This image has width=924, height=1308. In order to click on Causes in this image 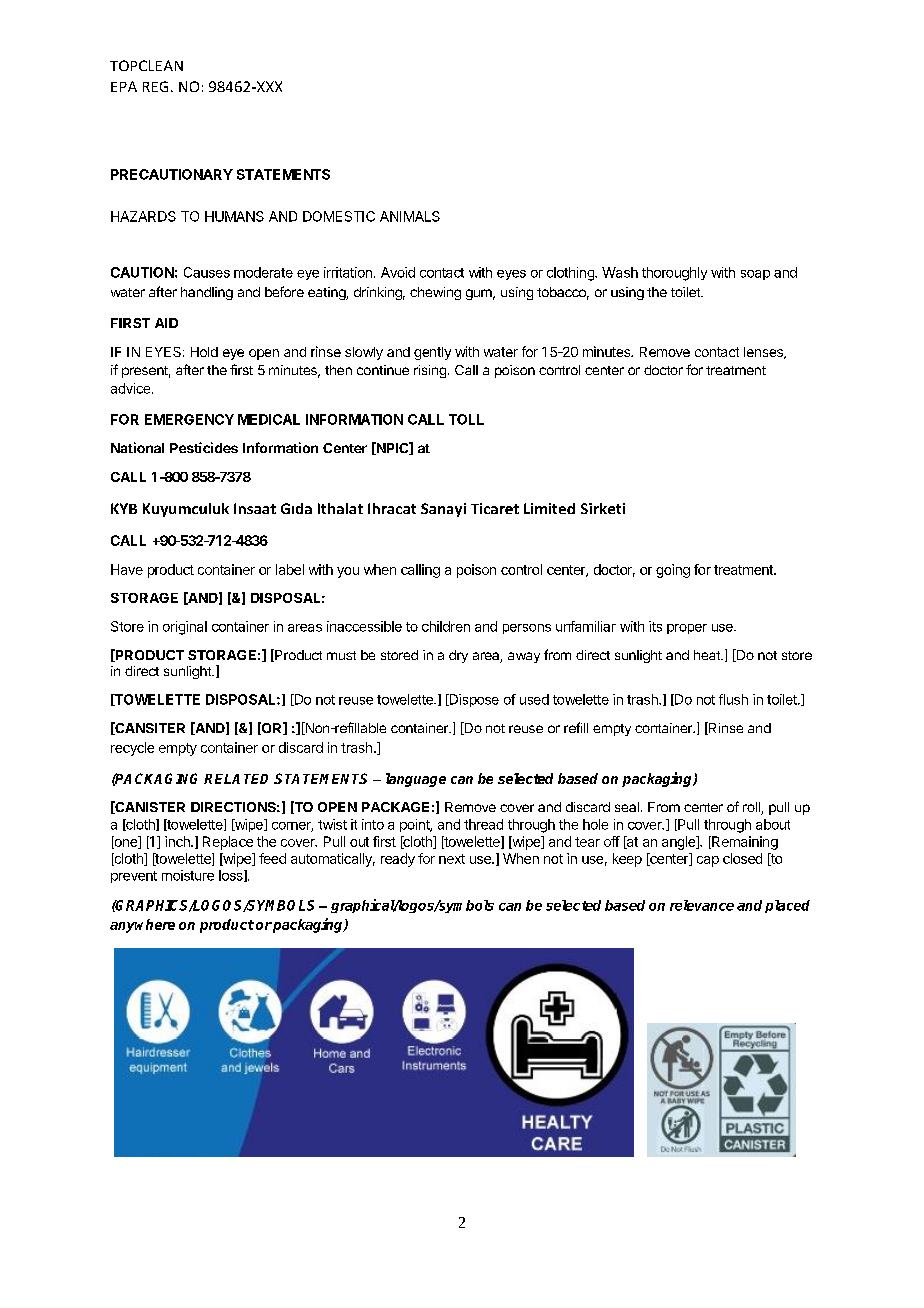, I will do `click(207, 272)`.
